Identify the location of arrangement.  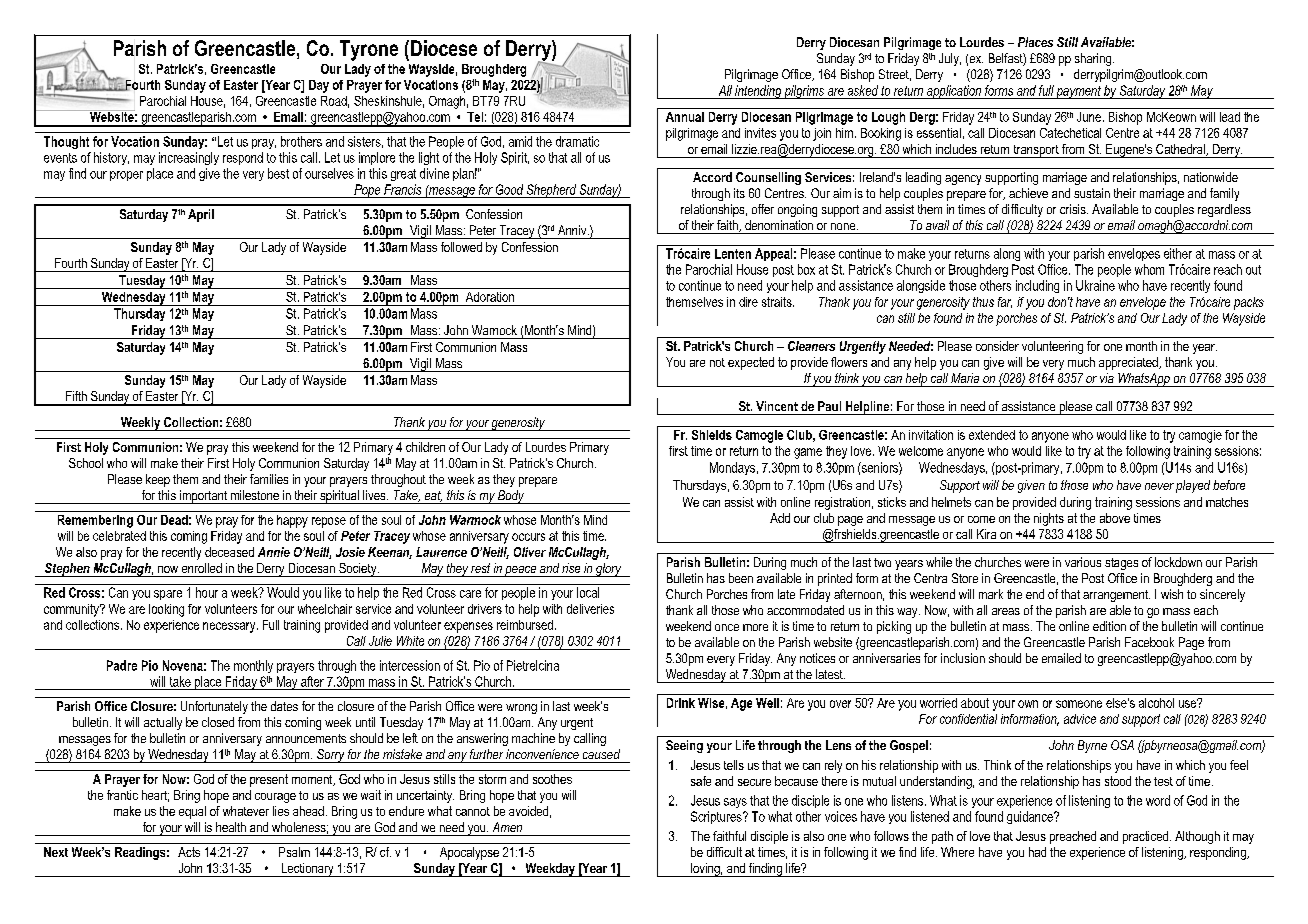
(1116, 596).
